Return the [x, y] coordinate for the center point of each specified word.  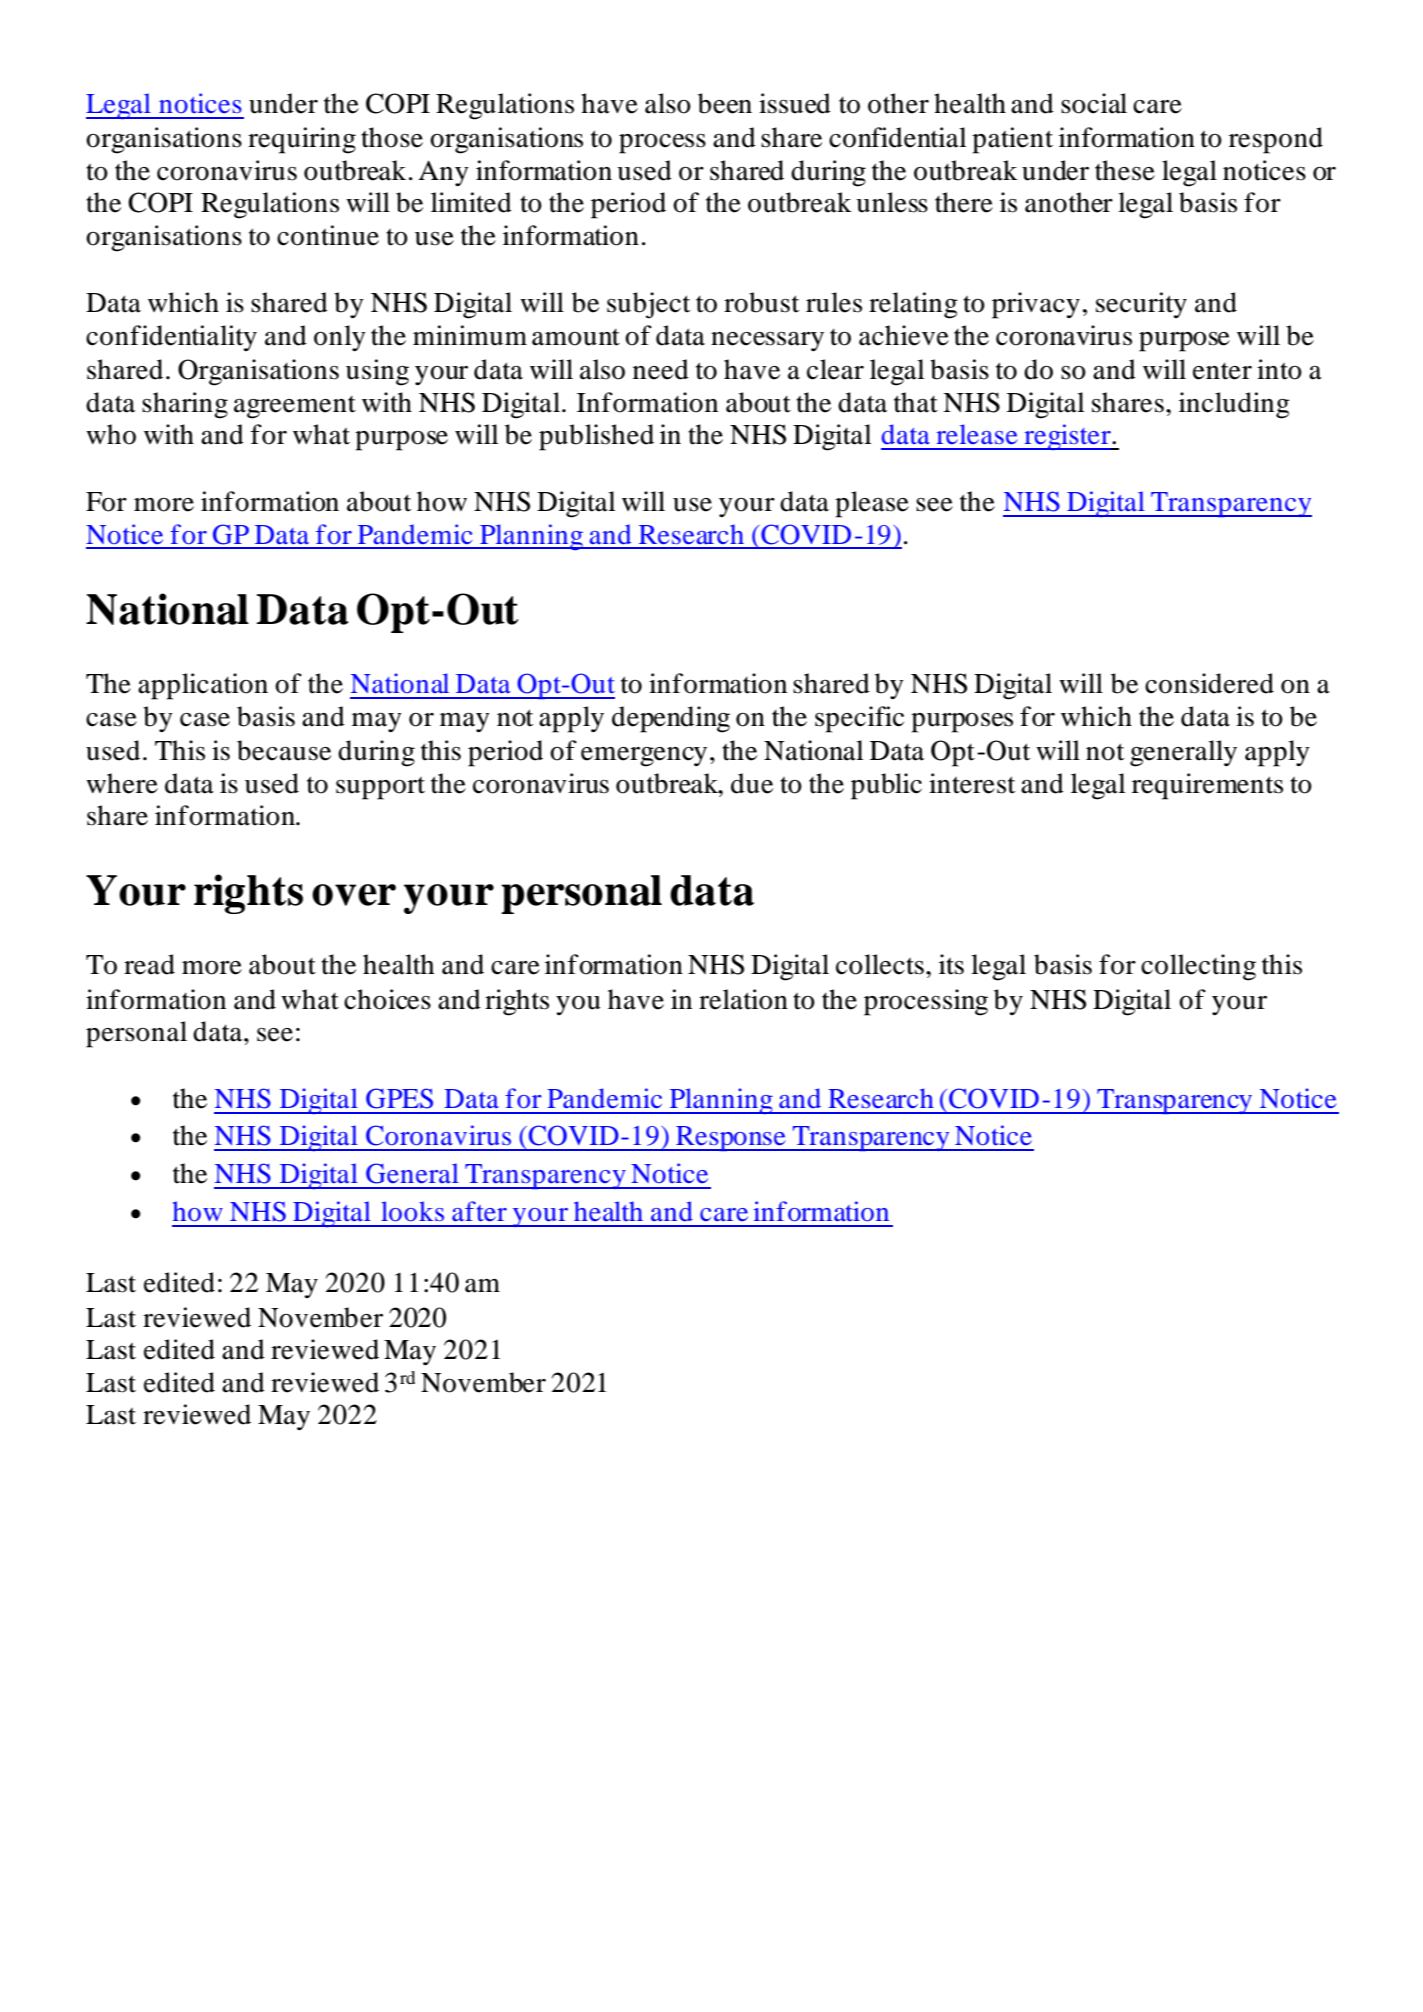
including [1234, 405]
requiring [302, 140]
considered [1209, 683]
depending [671, 719]
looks [412, 1211]
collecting [1198, 967]
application [203, 686]
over [354, 895]
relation [743, 999]
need [661, 369]
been [725, 103]
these [1125, 170]
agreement [295, 407]
